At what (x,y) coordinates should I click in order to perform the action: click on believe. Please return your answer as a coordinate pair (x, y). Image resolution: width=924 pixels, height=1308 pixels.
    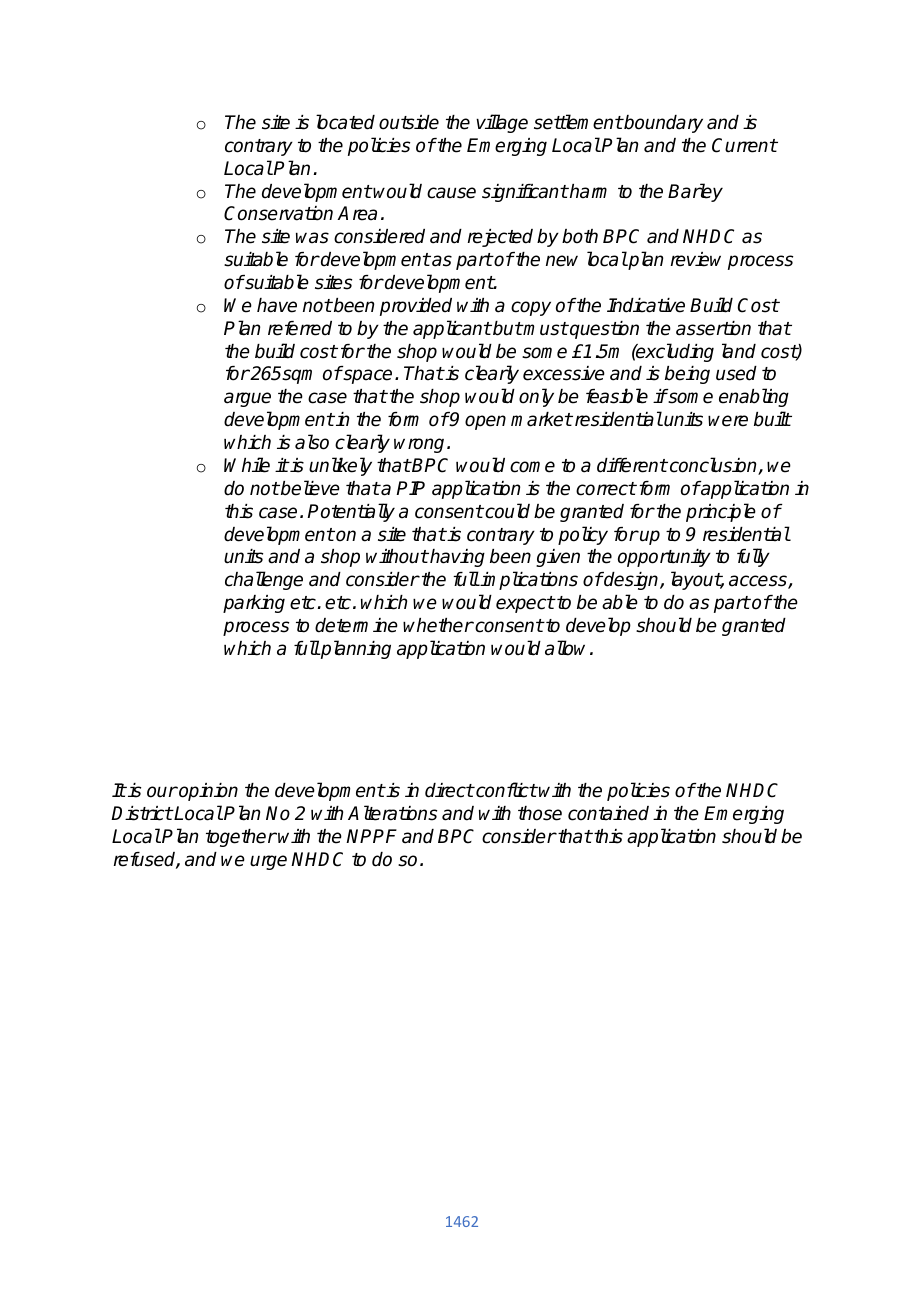
    Looking at the image, I should click on (309, 488).
